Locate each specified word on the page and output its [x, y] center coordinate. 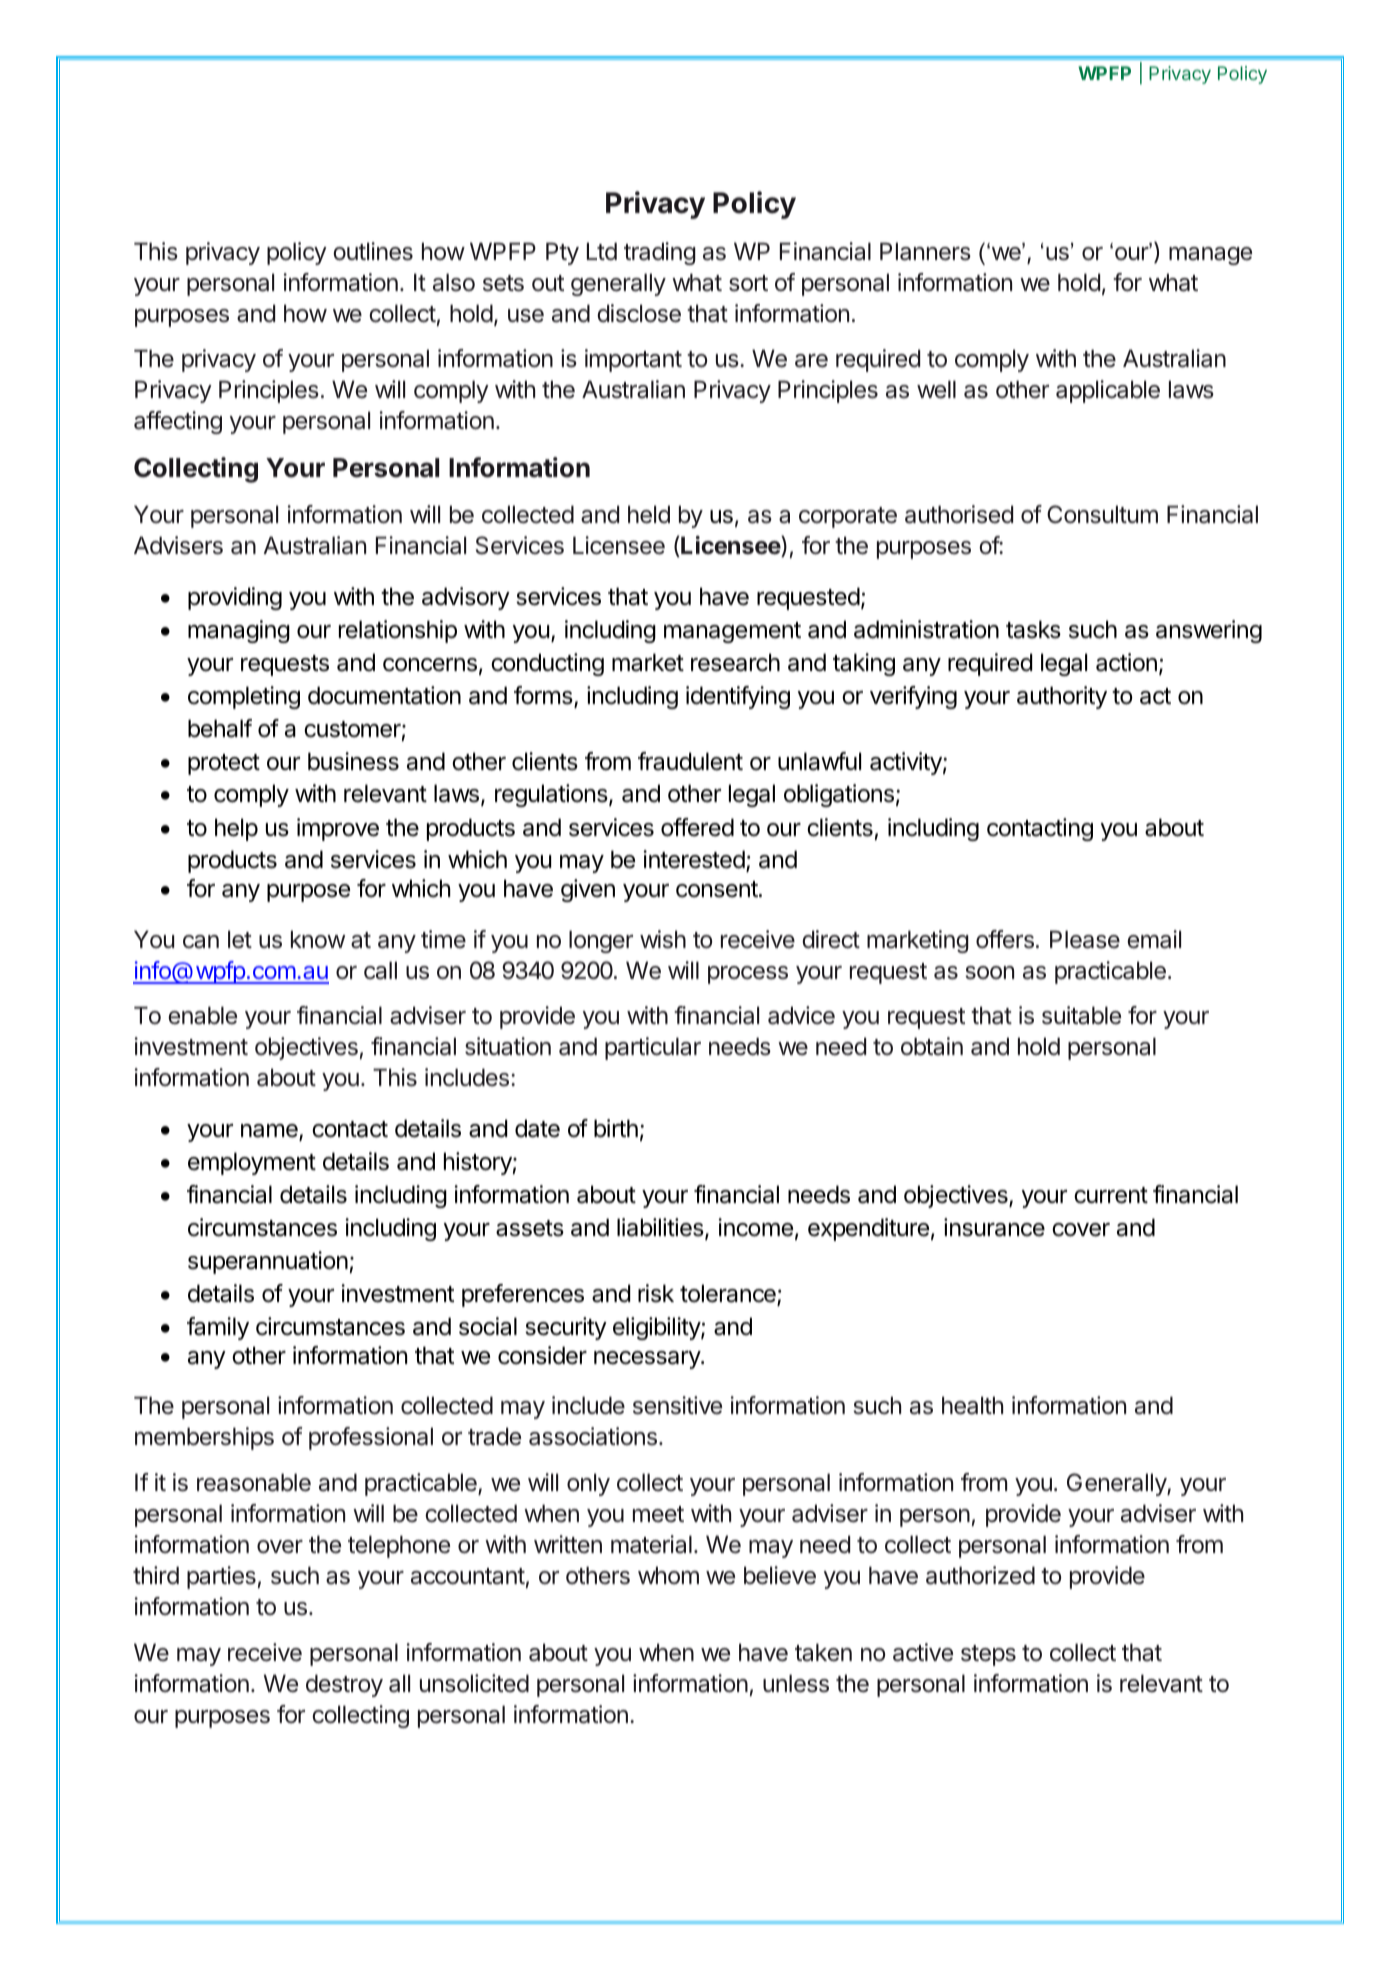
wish [663, 939]
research [735, 662]
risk [656, 1293]
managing [239, 631]
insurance [994, 1227]
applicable [1108, 391]
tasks [1033, 629]
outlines [373, 251]
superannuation [268, 1262]
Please [1085, 939]
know [318, 939]
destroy [344, 1685]
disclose [639, 313]
